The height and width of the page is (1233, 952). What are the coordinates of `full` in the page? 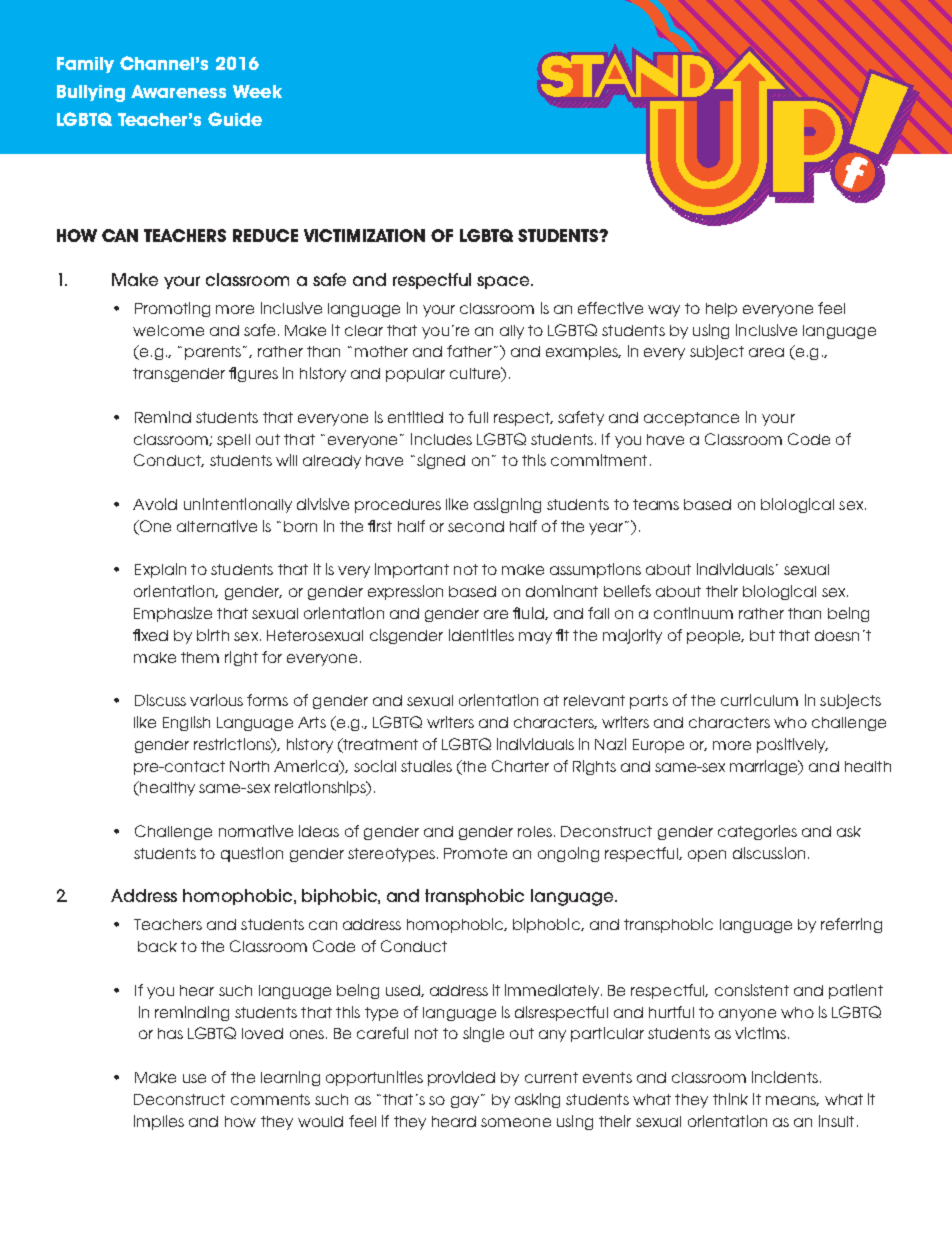 It's located at (478, 417).
